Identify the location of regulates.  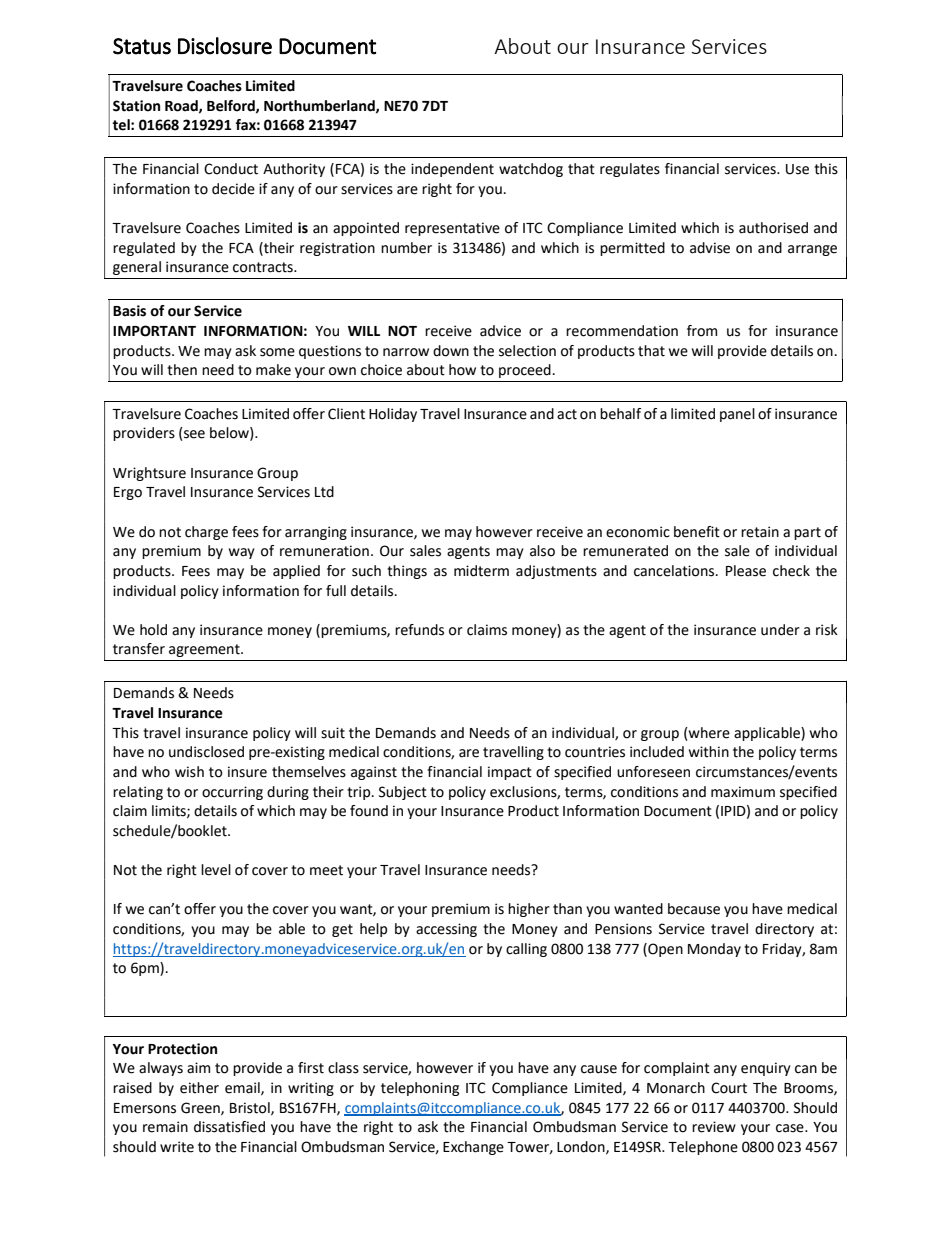
(630, 170).
